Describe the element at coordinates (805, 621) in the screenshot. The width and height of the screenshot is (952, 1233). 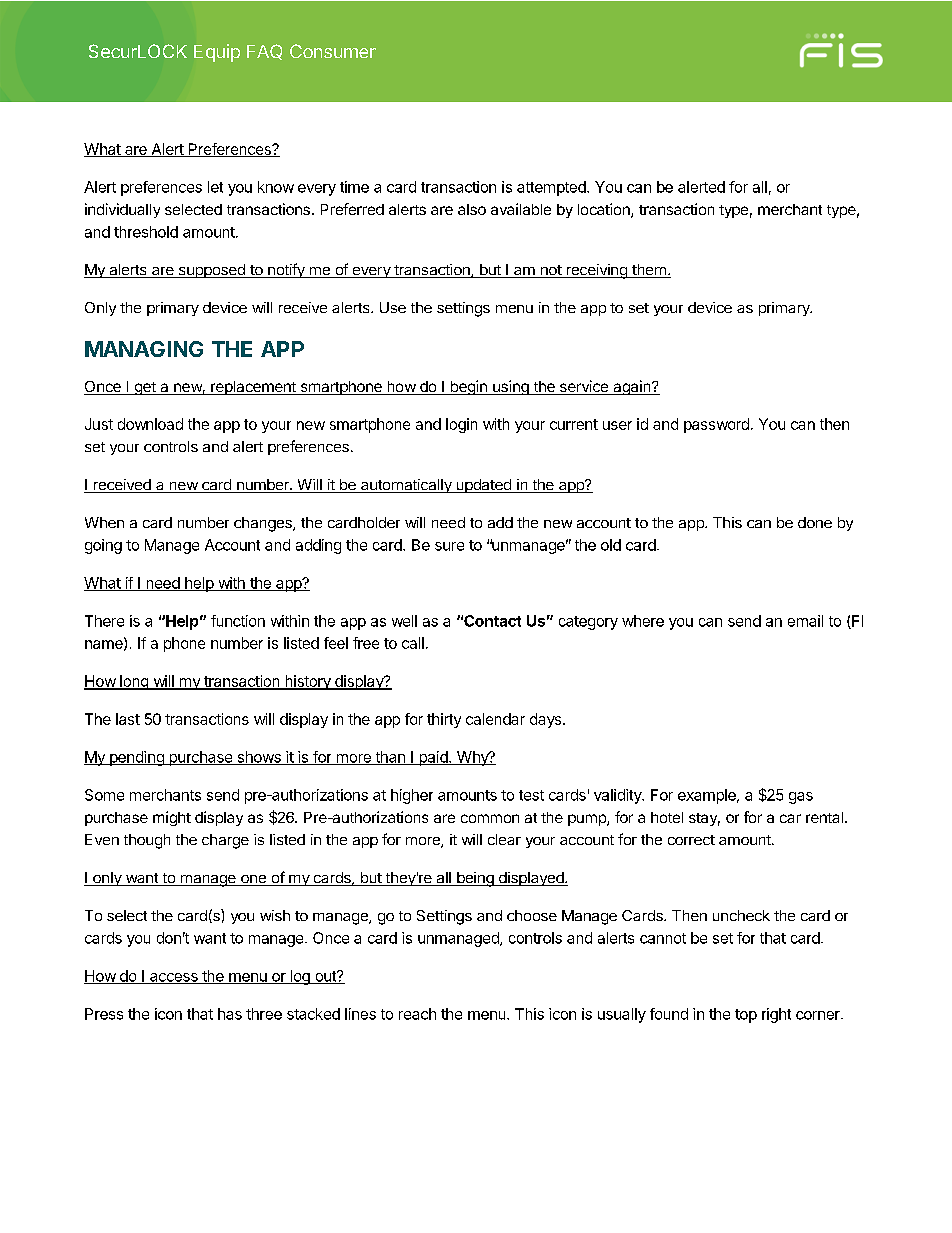
I see `email` at that location.
